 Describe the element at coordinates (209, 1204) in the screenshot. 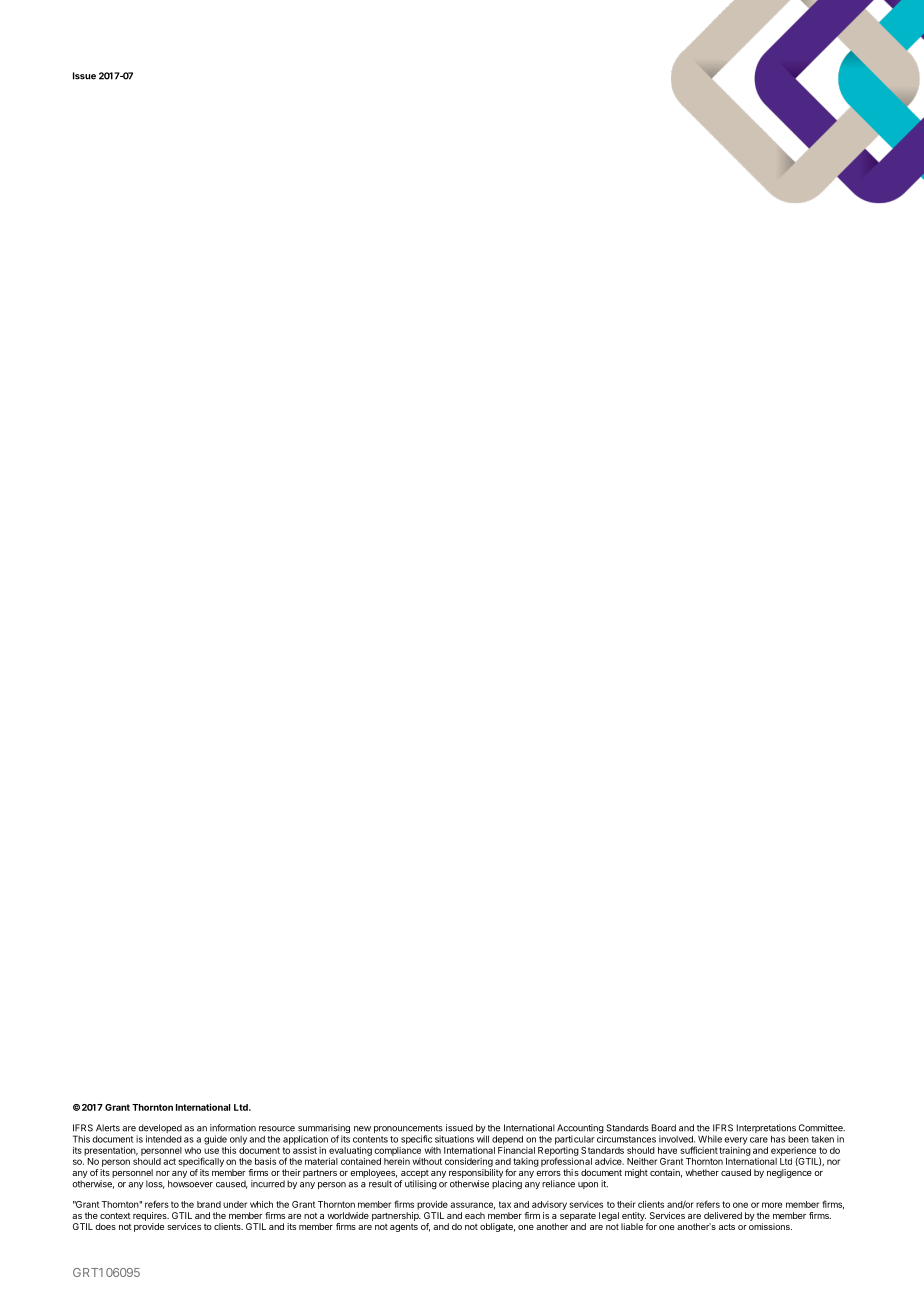

I see `brand` at that location.
